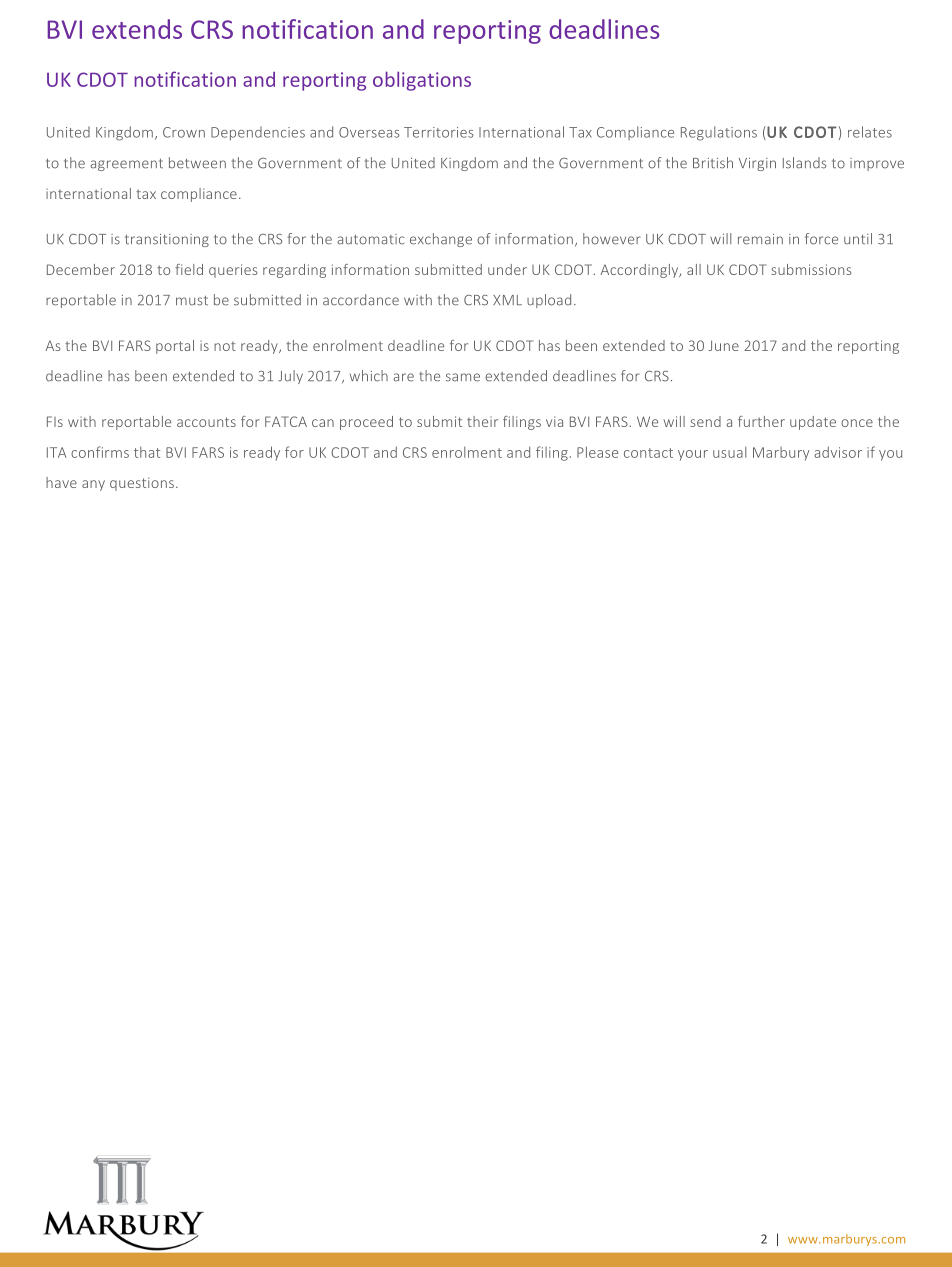 The image size is (952, 1267). What do you see at coordinates (175, 347) in the screenshot?
I see `portal` at bounding box center [175, 347].
